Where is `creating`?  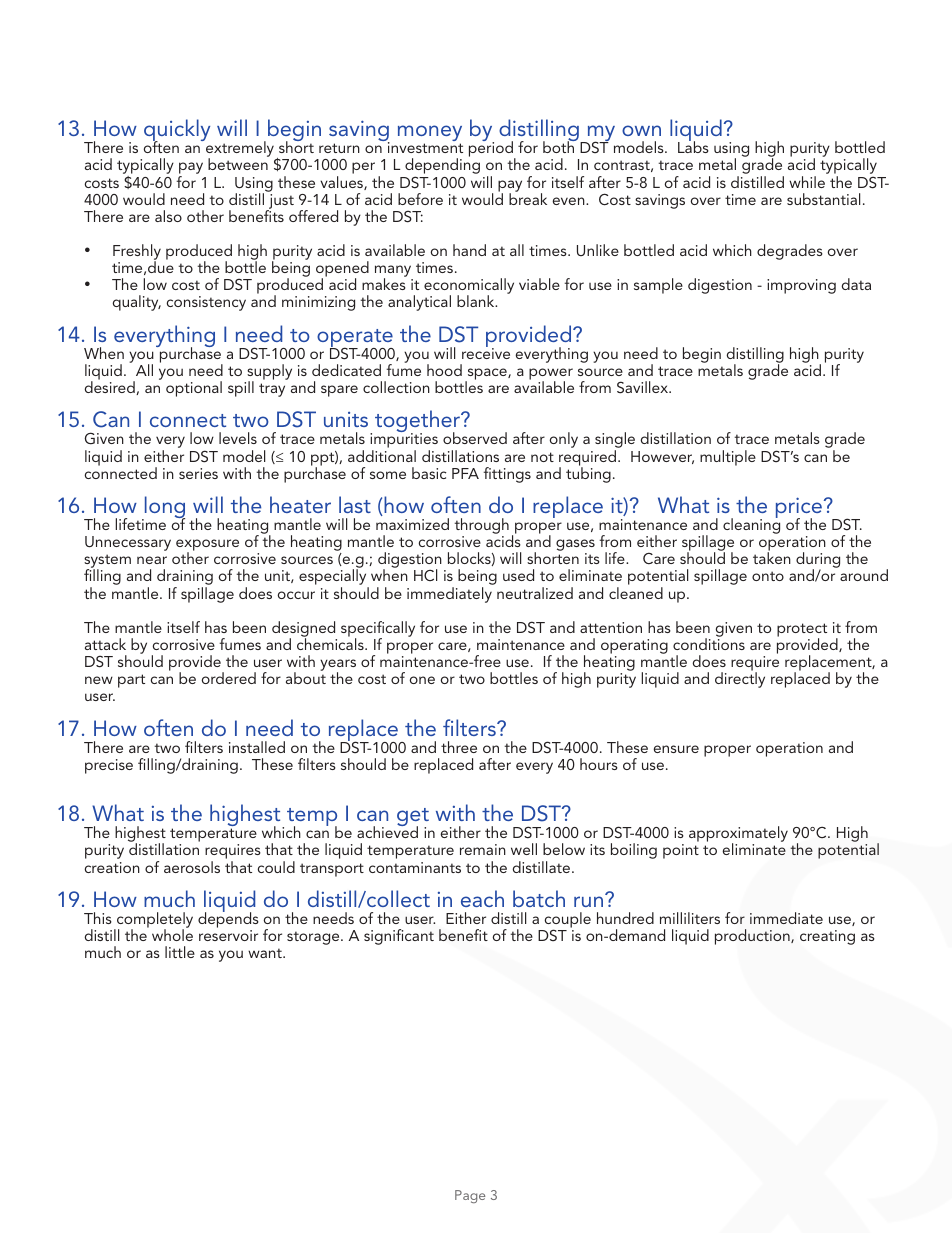 creating is located at coordinates (827, 937).
